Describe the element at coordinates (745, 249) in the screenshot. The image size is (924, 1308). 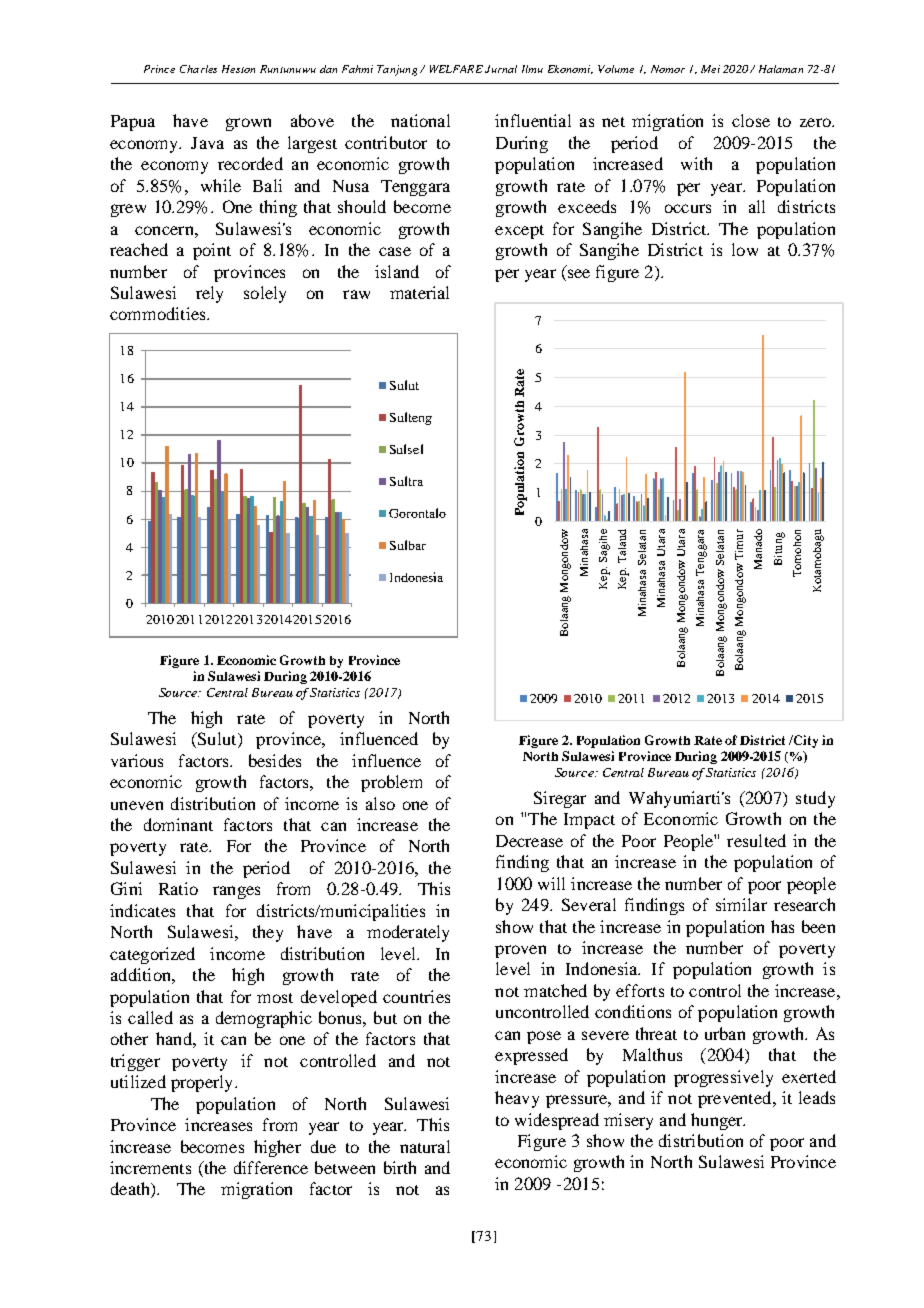
I see `low` at that location.
